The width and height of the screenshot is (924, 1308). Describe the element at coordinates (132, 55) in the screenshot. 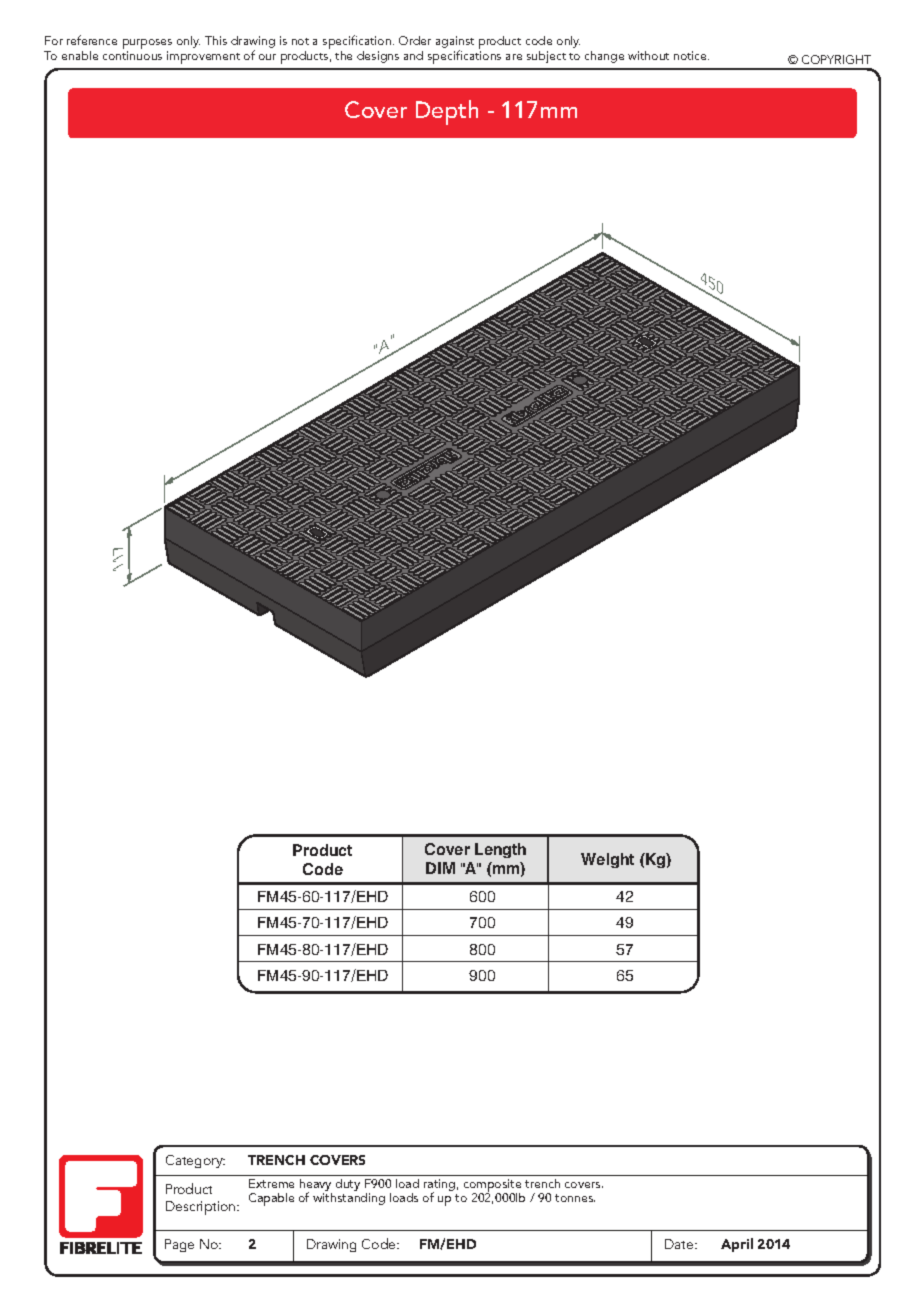

I see `continuous` at that location.
